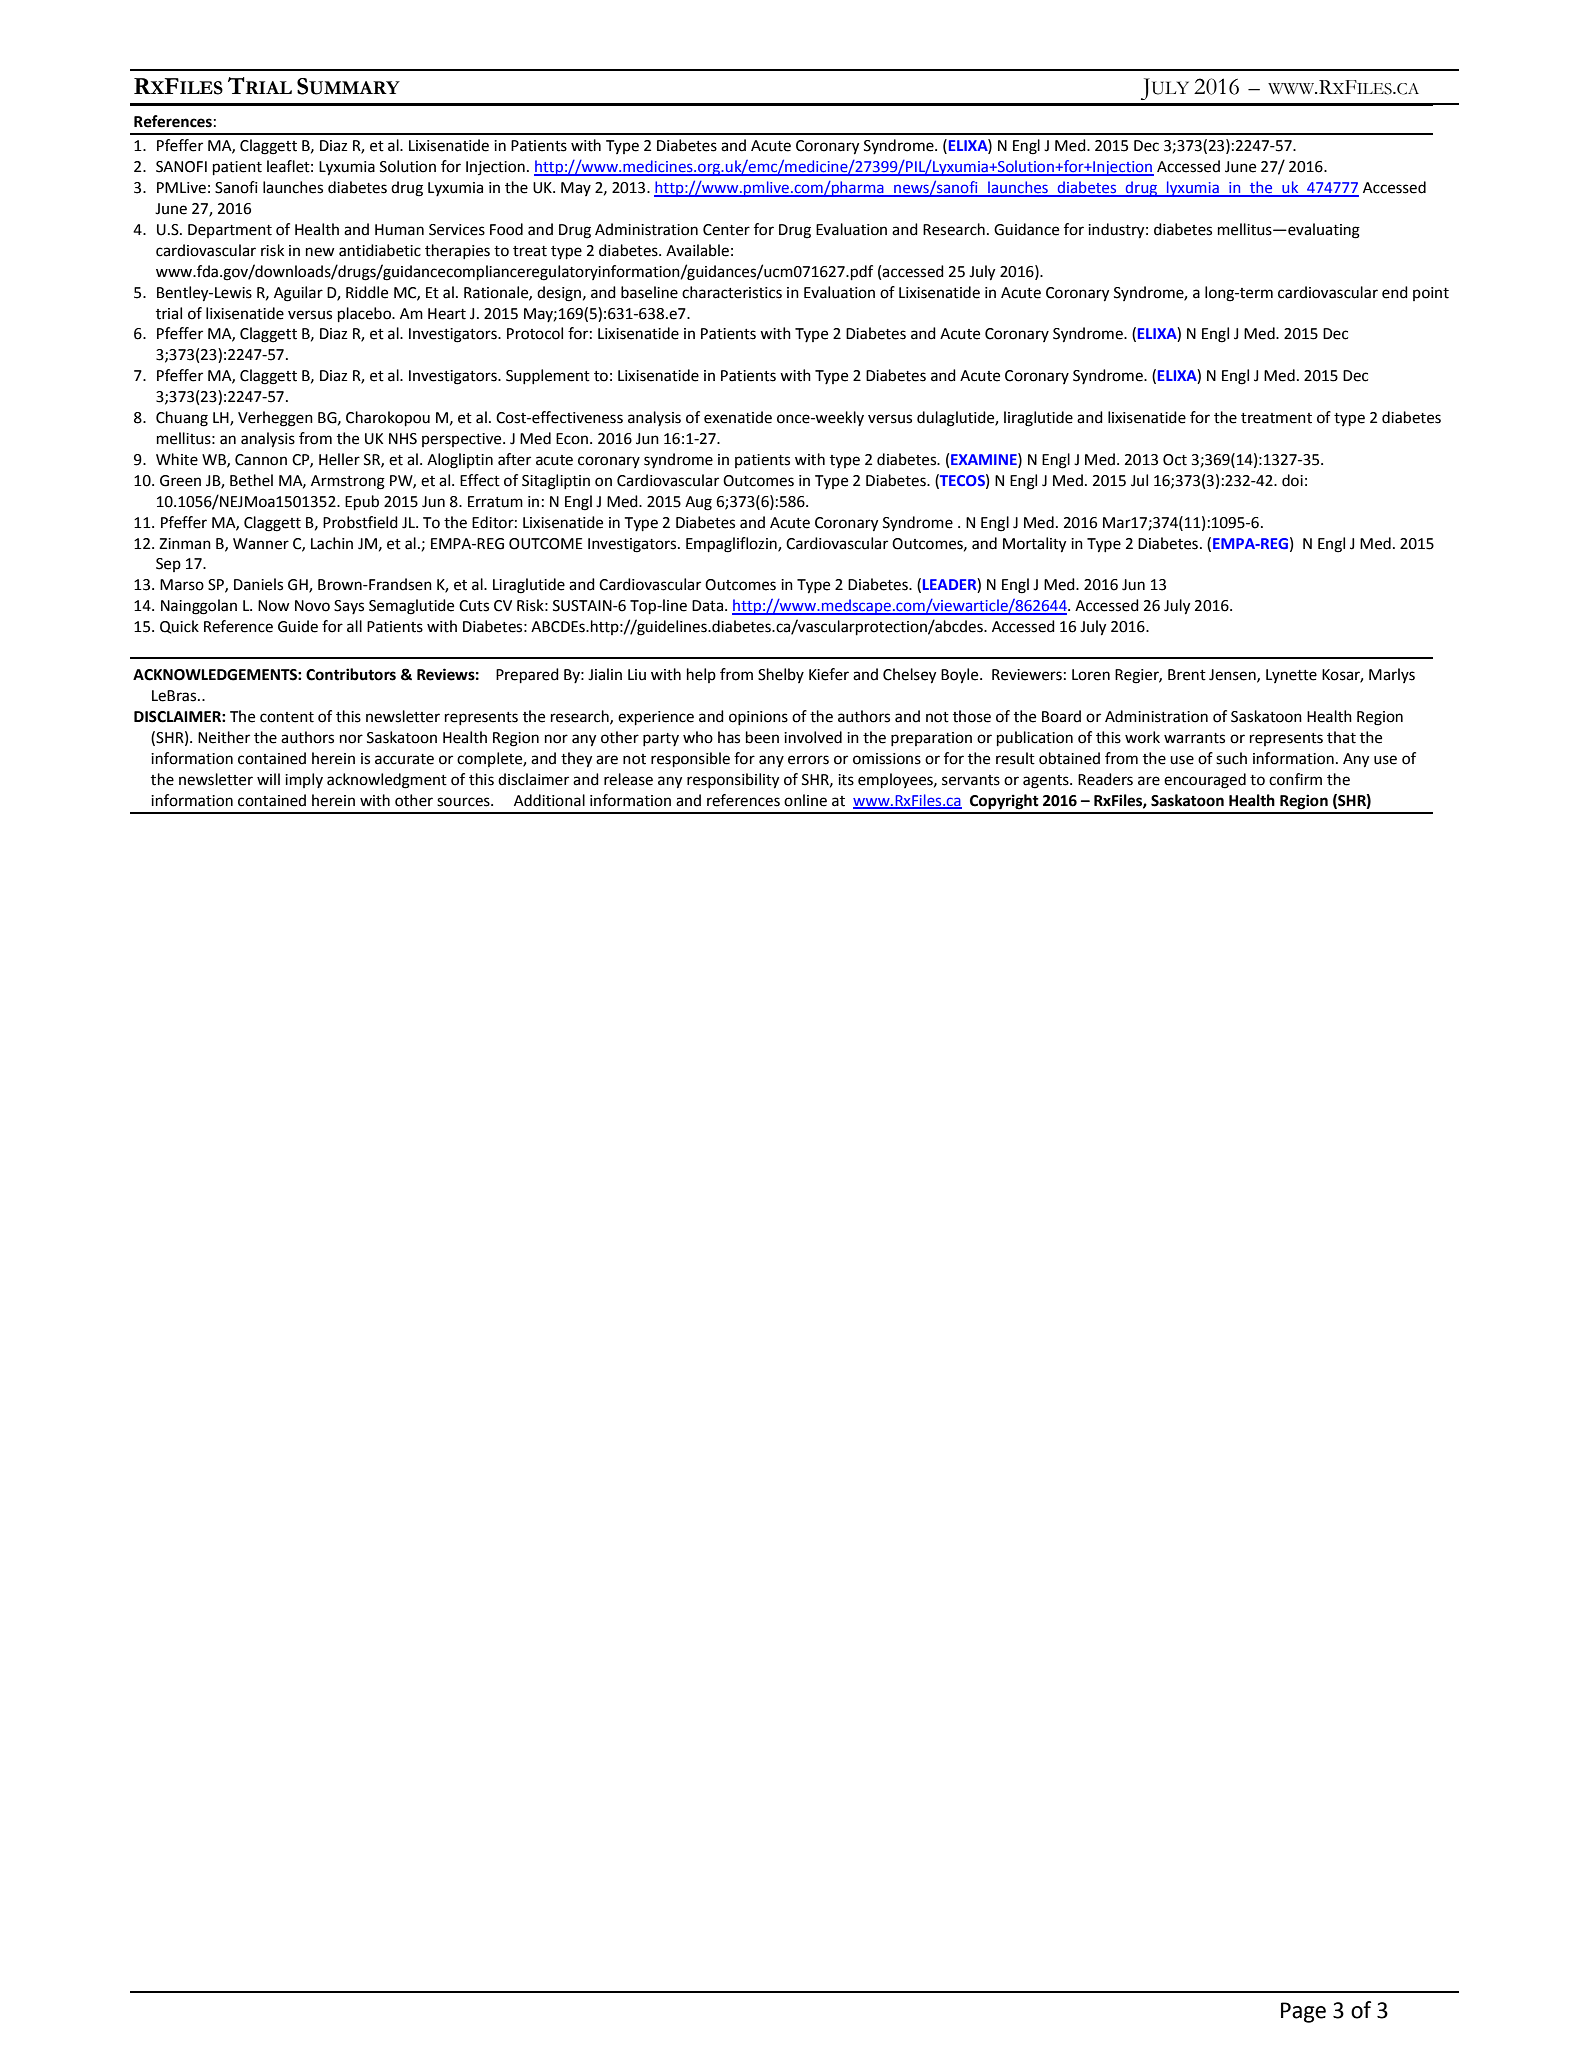 The height and width of the page is (2060, 1592). I want to click on Page, so click(1303, 2012).
